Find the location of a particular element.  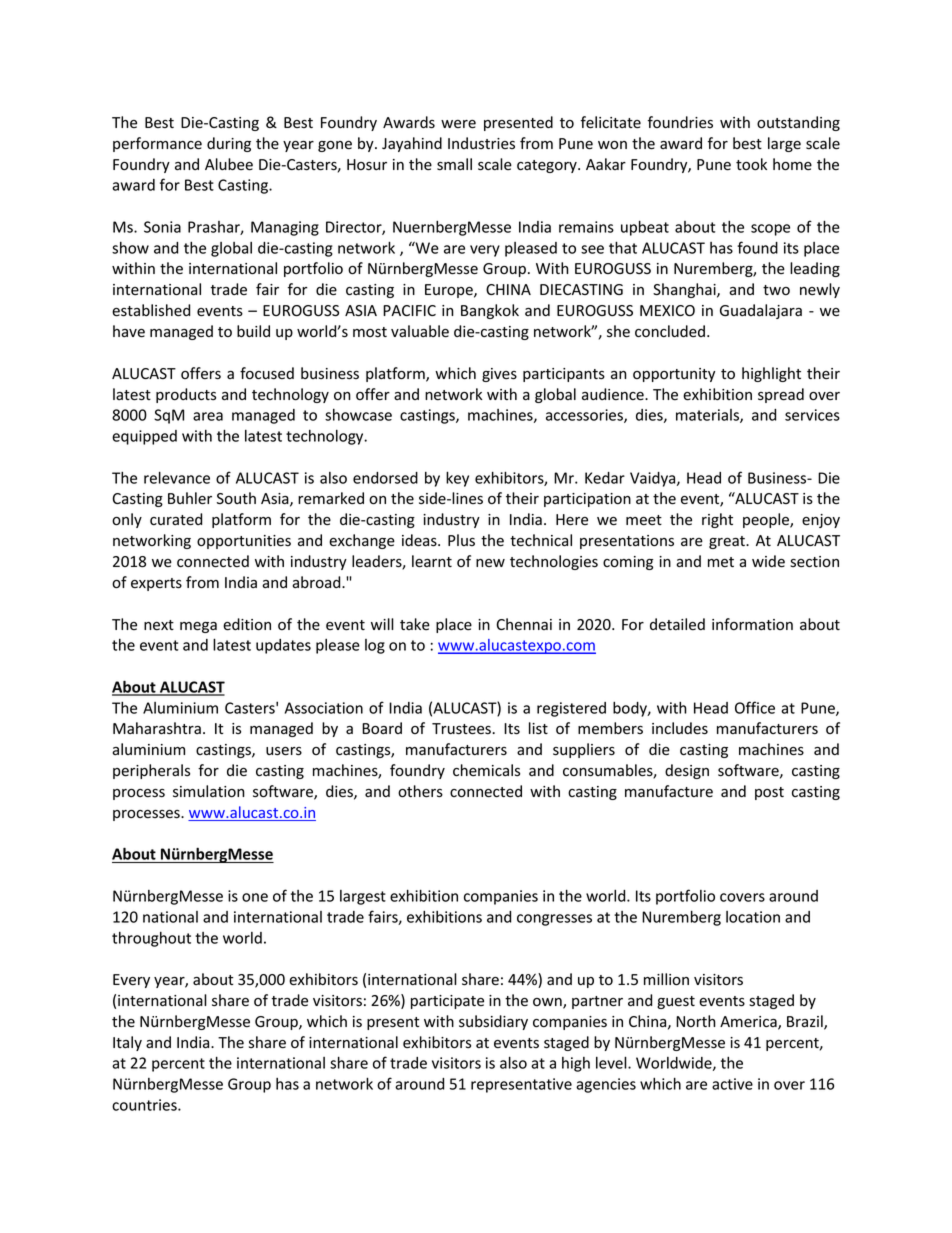

Chennai is located at coordinates (524, 624).
